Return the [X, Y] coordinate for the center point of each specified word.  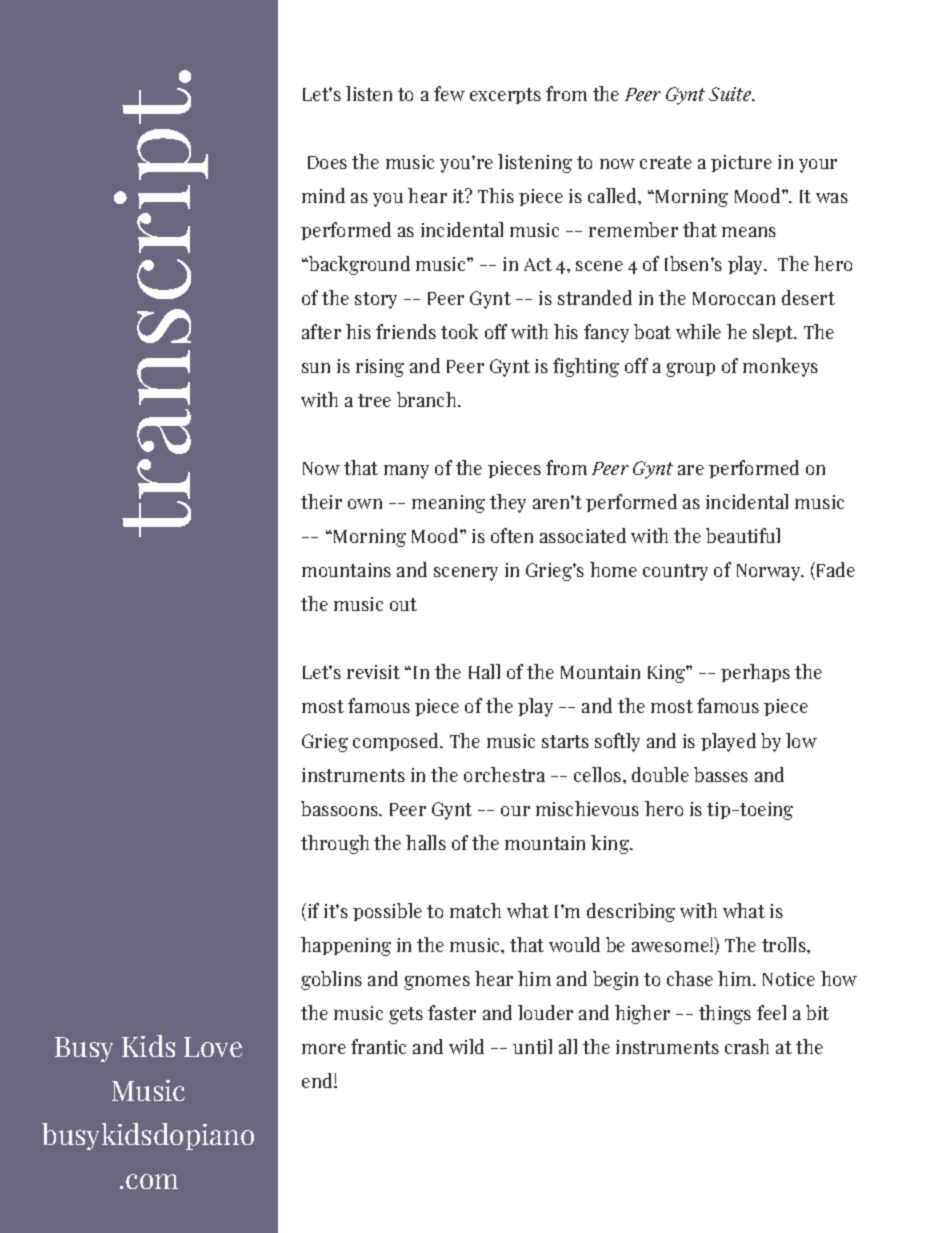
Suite [731, 94]
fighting [586, 367]
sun [316, 368]
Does [327, 162]
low [801, 740]
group [690, 370]
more [324, 1049]
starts [565, 741]
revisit [373, 672]
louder [545, 1012]
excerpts [505, 96]
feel [771, 1012]
